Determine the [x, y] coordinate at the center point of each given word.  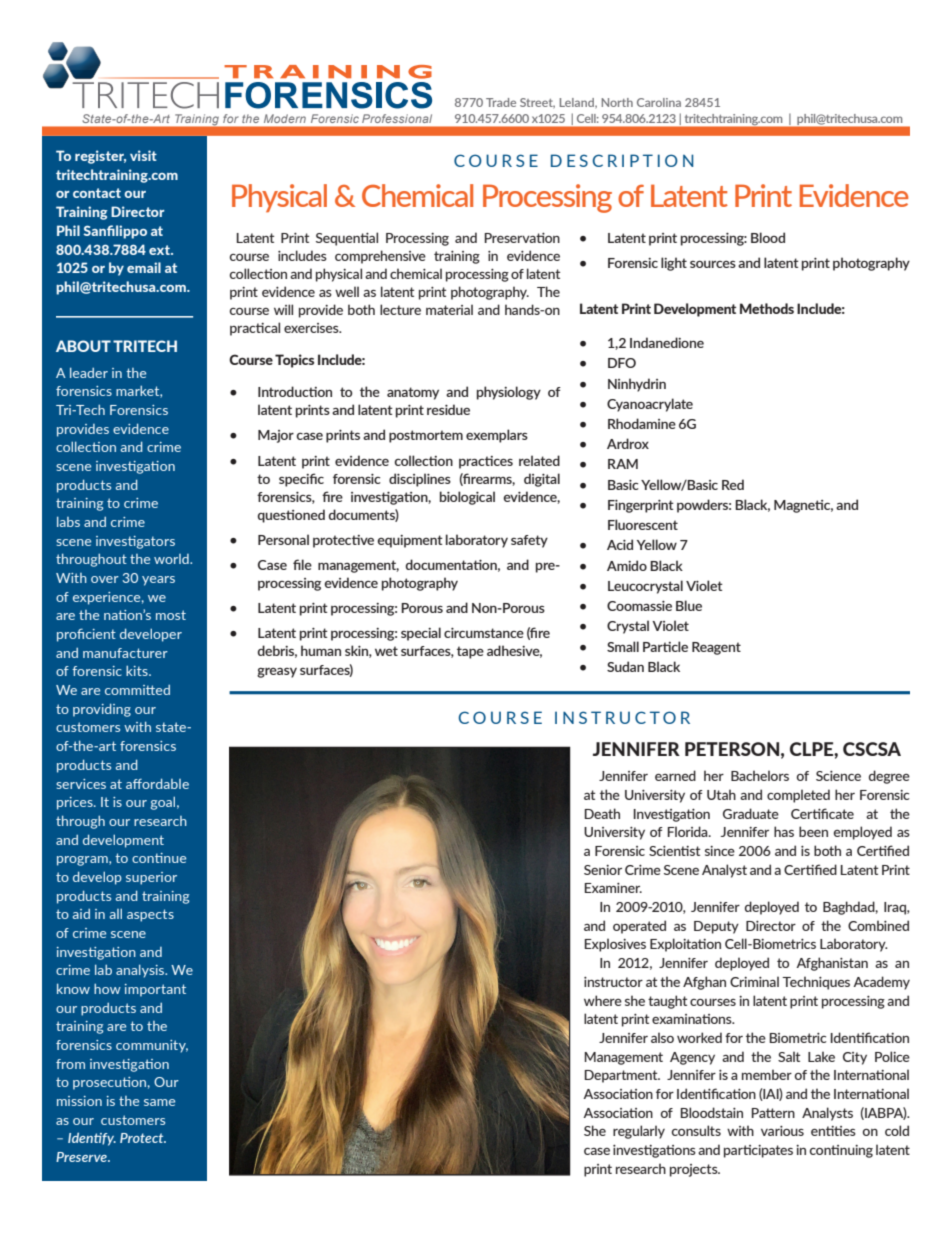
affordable [157, 783]
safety [529, 541]
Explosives [615, 945]
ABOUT [83, 346]
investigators [135, 542]
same [159, 1102]
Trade [501, 102]
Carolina [659, 102]
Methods [767, 308]
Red [733, 484]
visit [143, 155]
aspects [150, 915]
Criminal [754, 981]
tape [470, 652]
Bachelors [760, 775]
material [449, 309]
